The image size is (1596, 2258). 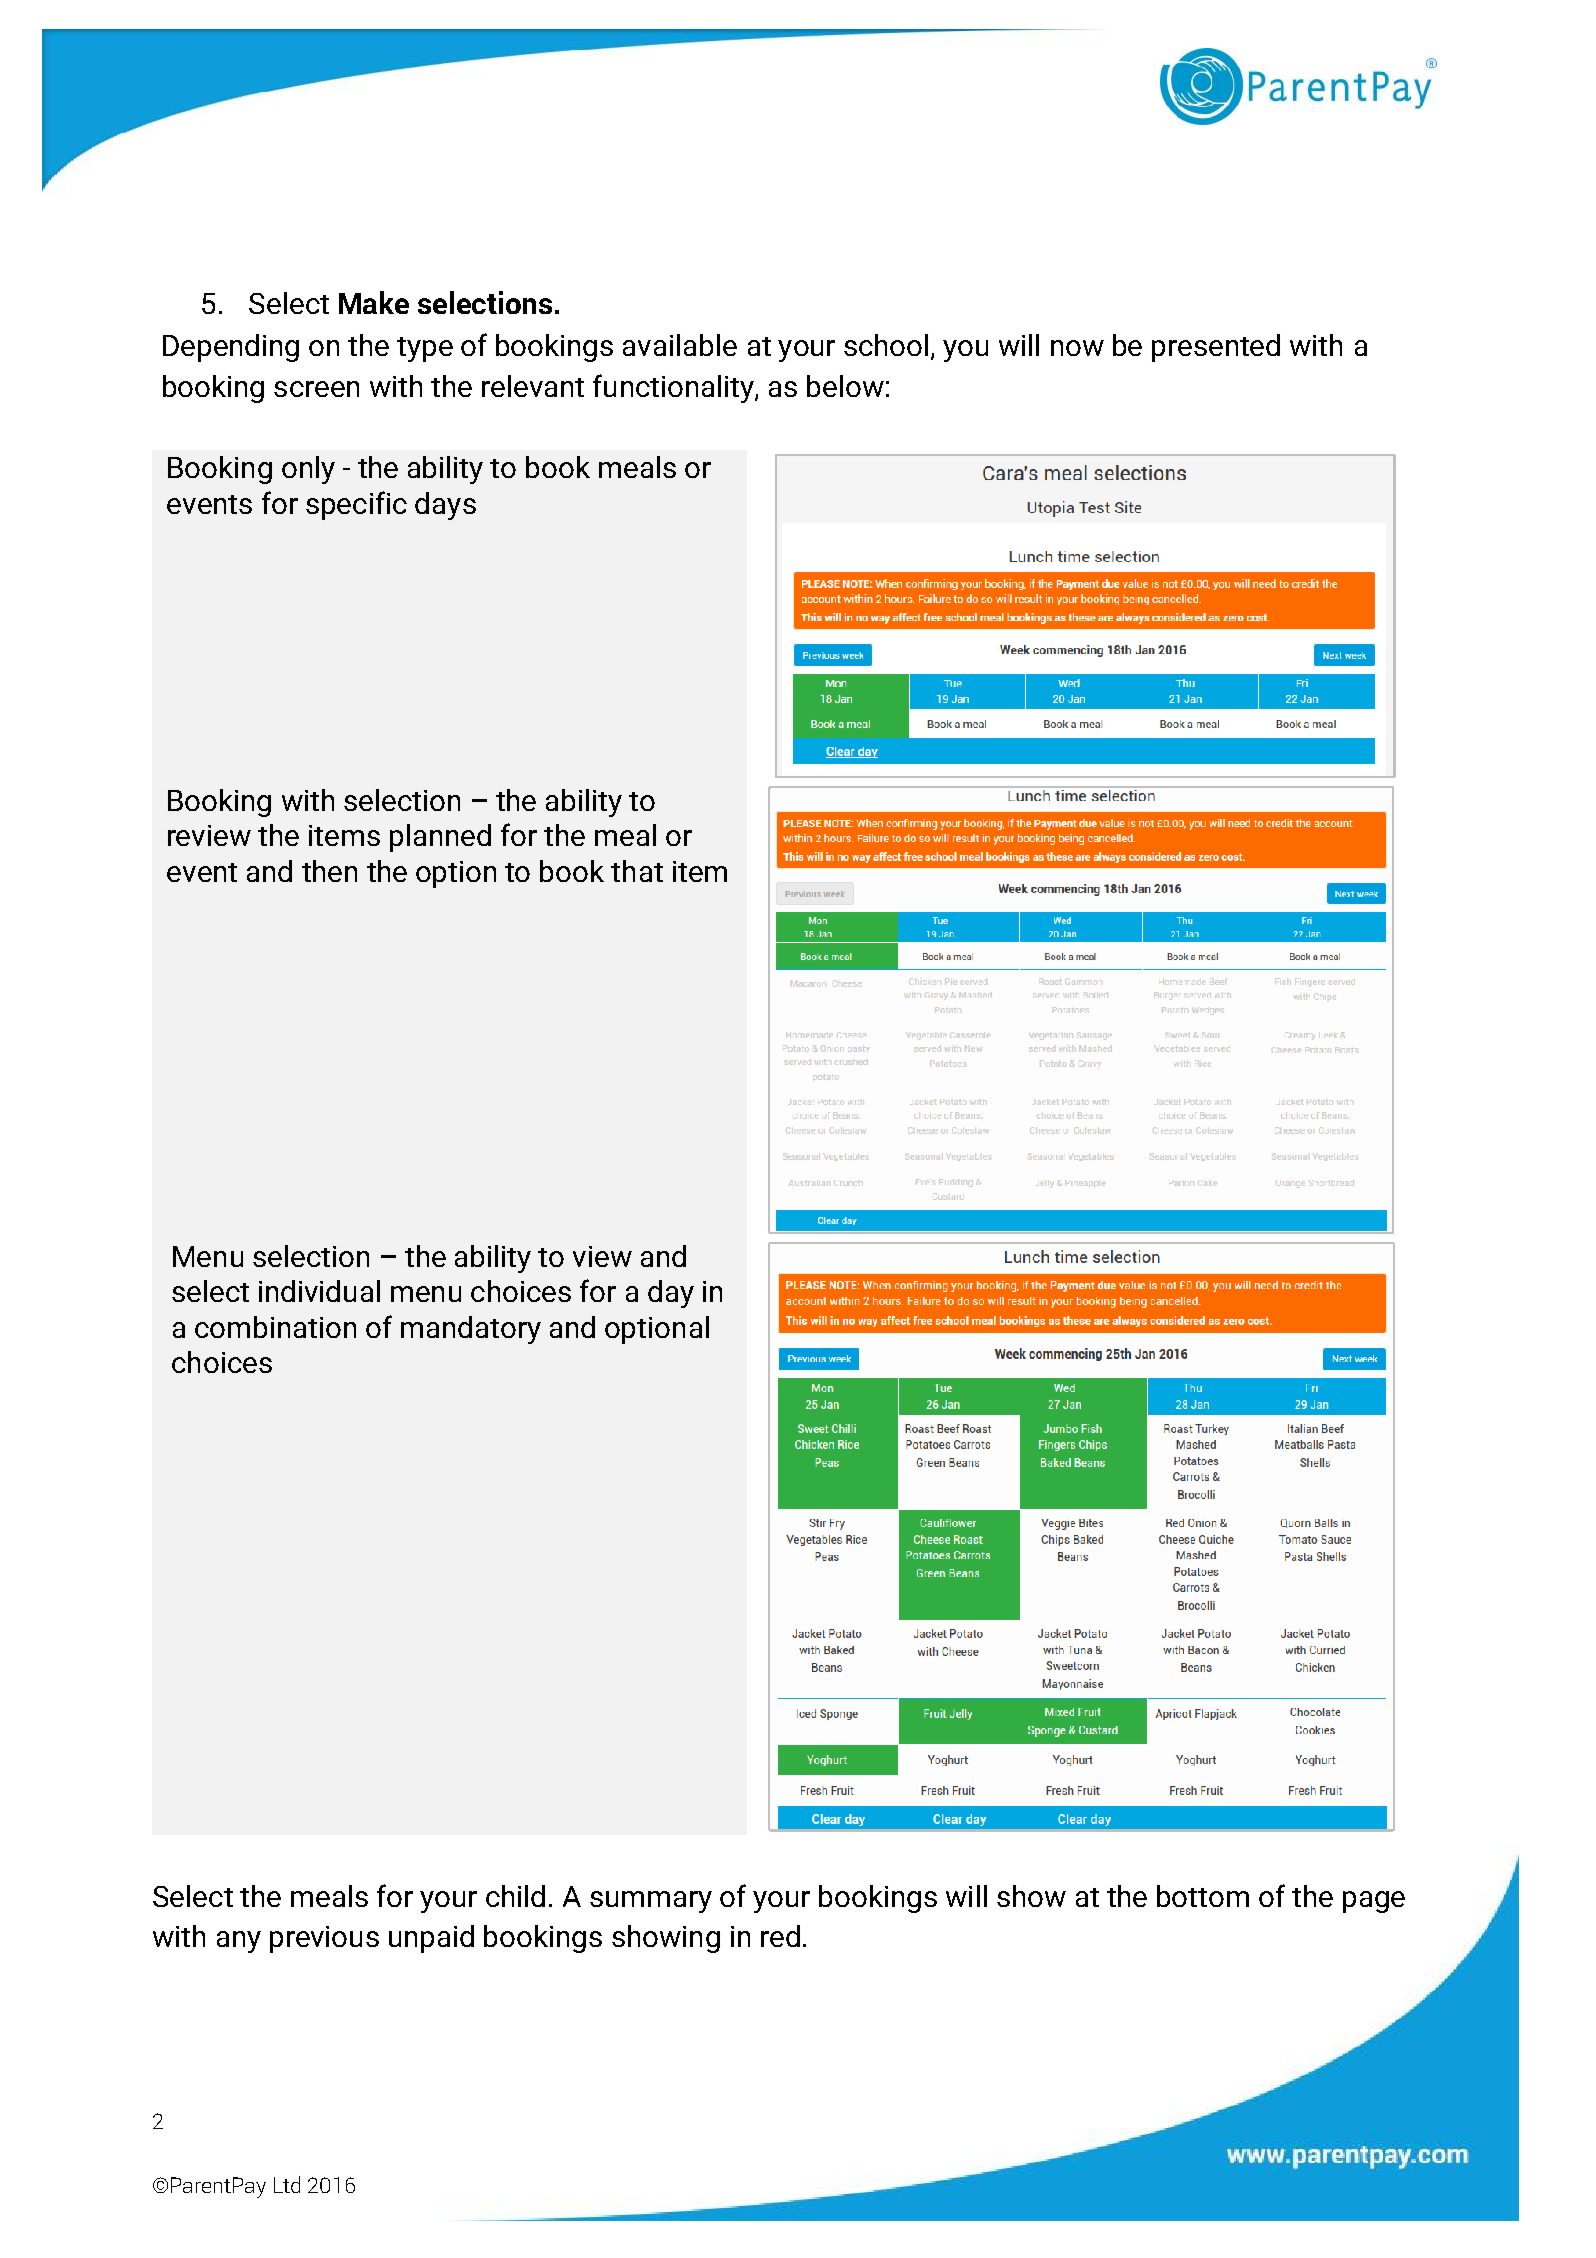 What do you see at coordinates (425, 349) in the screenshot?
I see `type` at bounding box center [425, 349].
